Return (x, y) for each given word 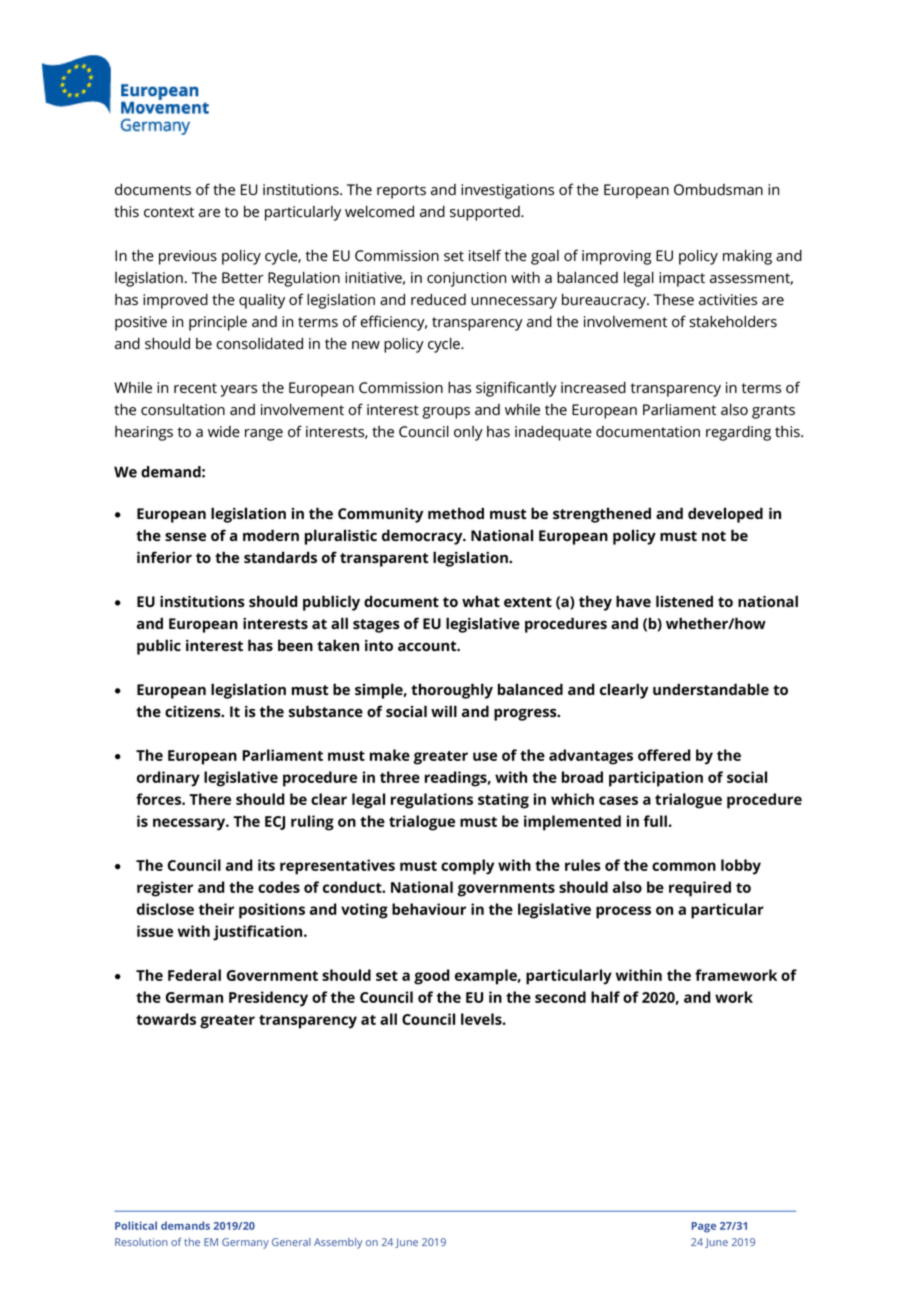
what (481, 601)
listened (684, 601)
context (169, 212)
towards (166, 1019)
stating (503, 801)
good (432, 977)
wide (224, 432)
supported (486, 213)
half (605, 997)
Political (136, 1225)
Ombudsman (718, 189)
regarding (738, 433)
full (655, 821)
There (210, 799)
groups (446, 413)
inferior (164, 557)
